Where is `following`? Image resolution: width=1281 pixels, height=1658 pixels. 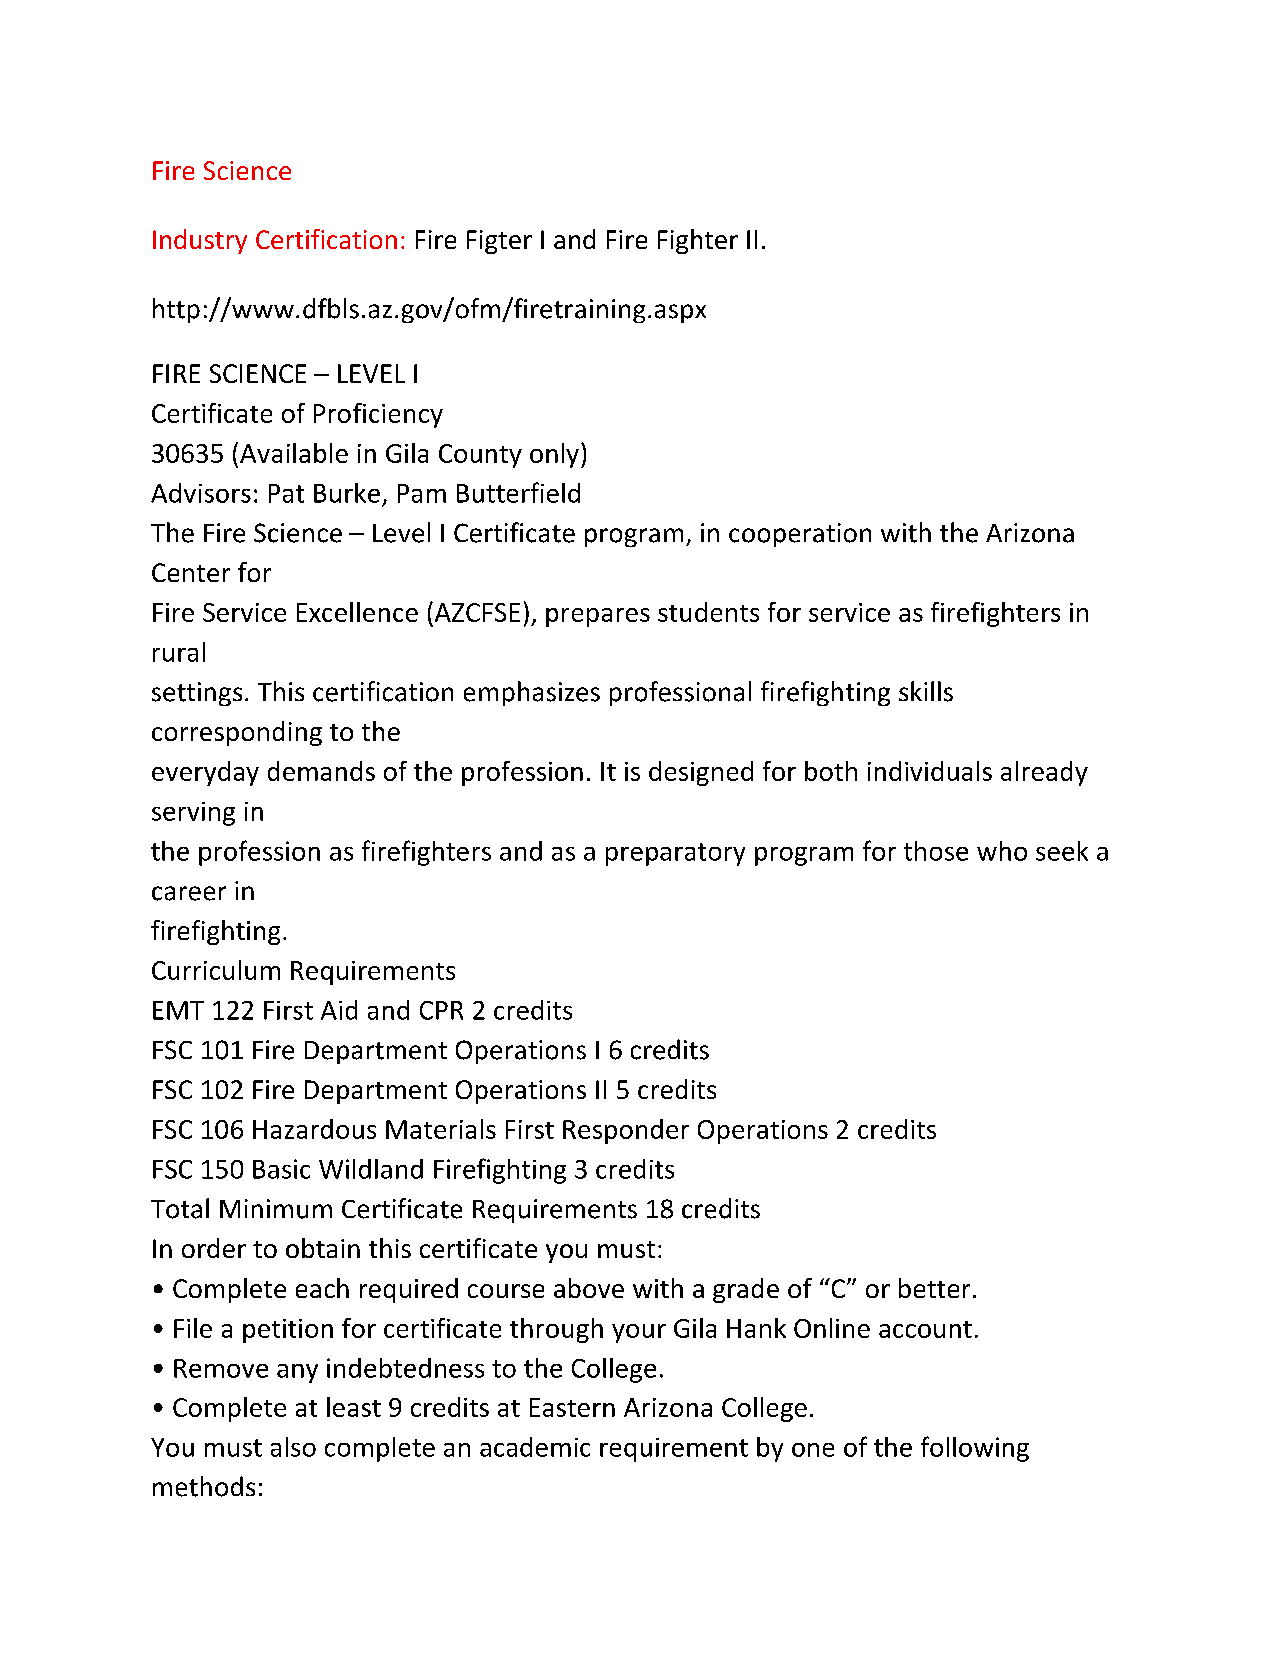 following is located at coordinates (975, 1449).
